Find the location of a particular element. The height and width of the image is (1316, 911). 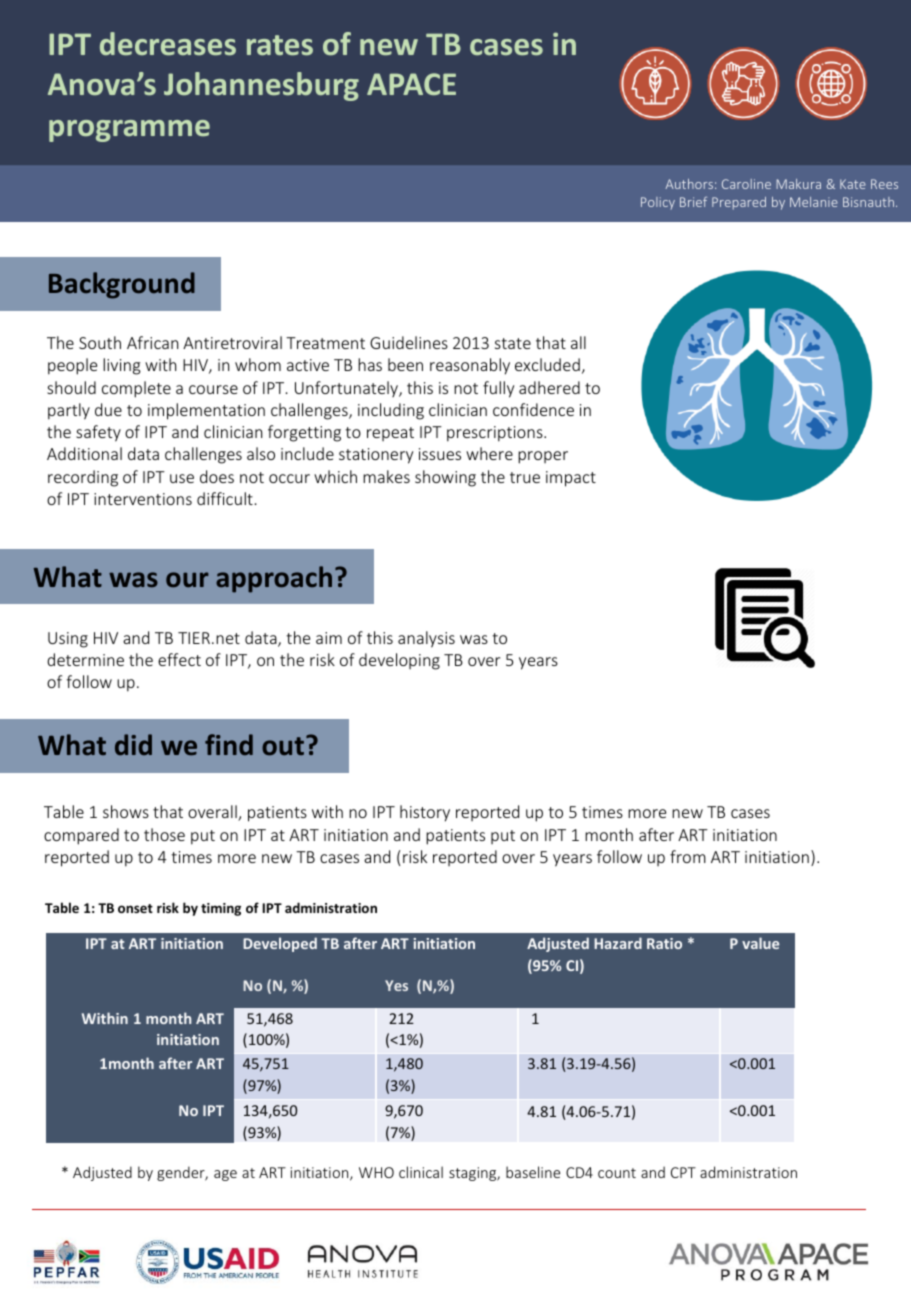

reasonably is located at coordinates (470, 366).
